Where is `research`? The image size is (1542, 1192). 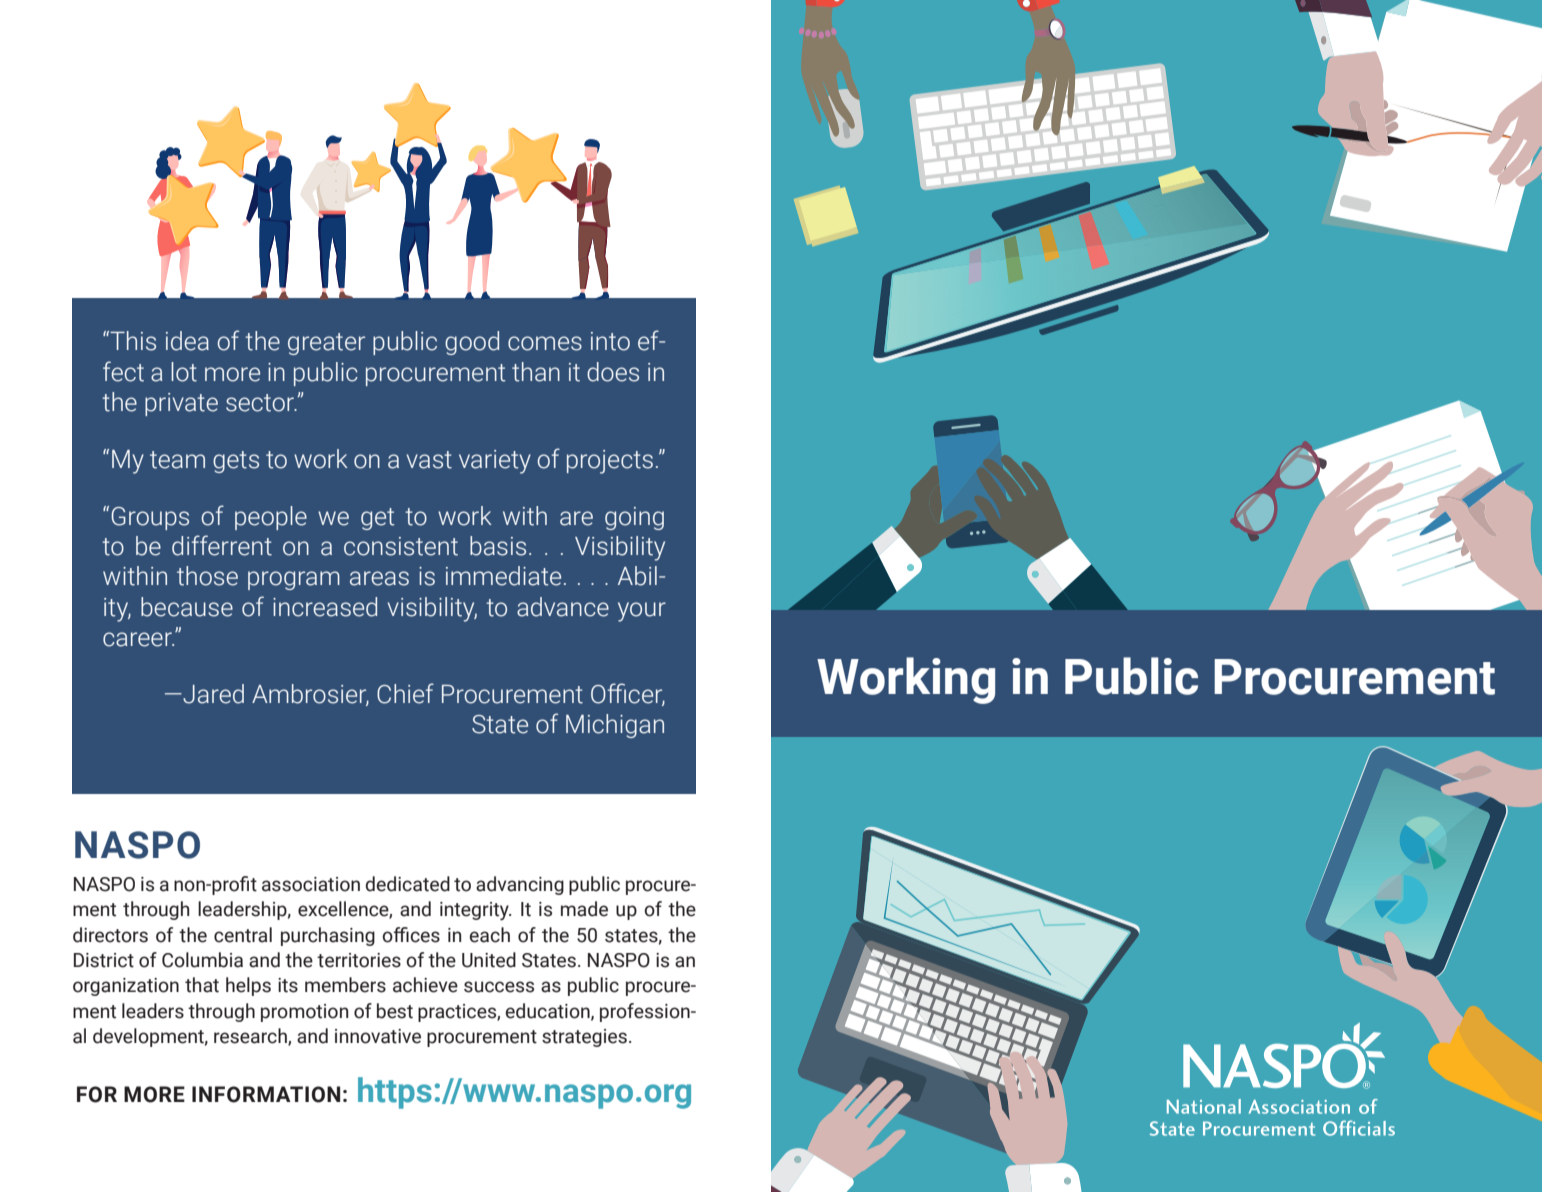
research is located at coordinates (251, 1037).
